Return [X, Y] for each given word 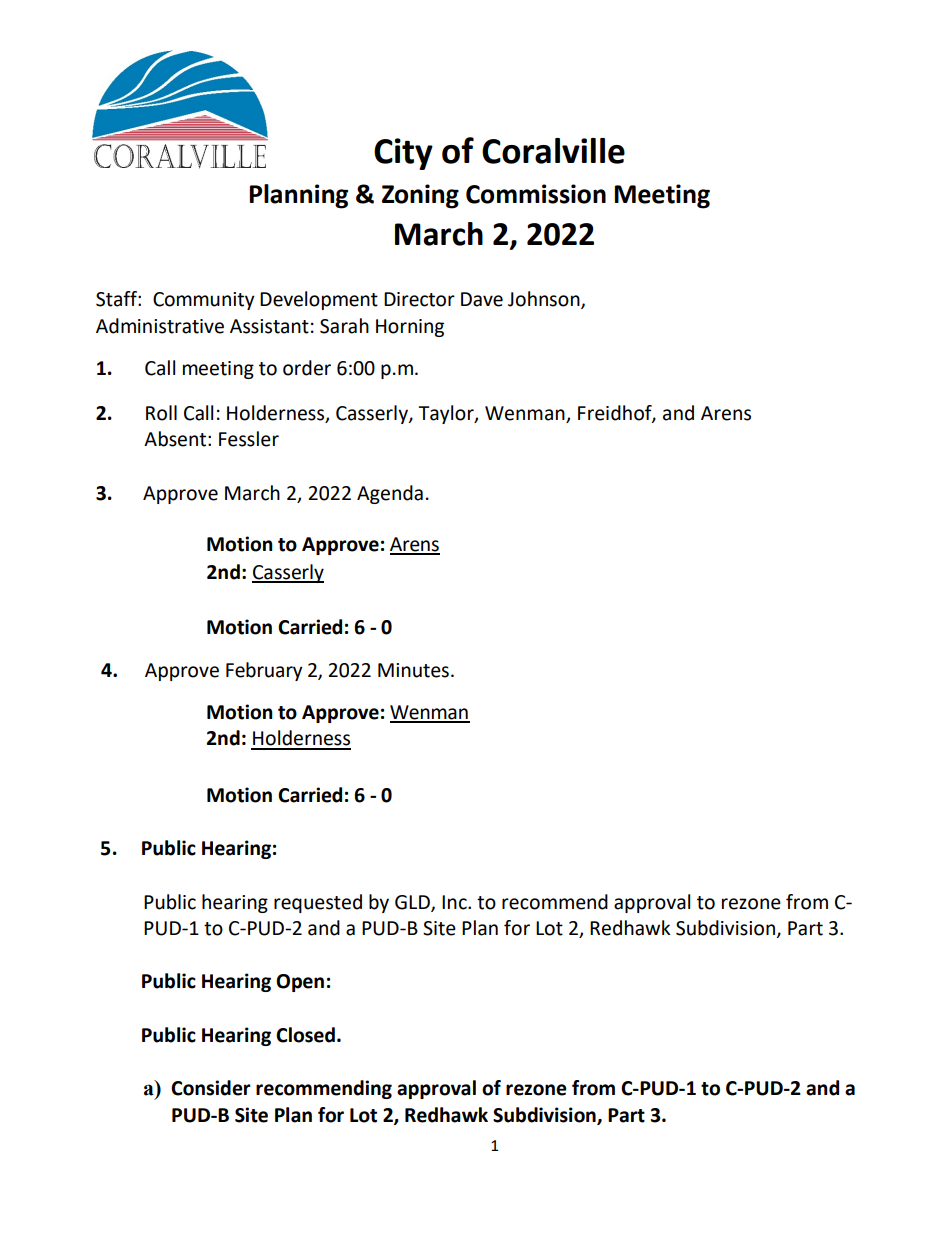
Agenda [390, 494]
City [403, 154]
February [264, 671]
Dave [482, 299]
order [307, 368]
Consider [211, 1088]
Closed [305, 1035]
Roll [161, 413]
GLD [413, 903]
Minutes [413, 670]
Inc [455, 902]
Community [204, 301]
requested [318, 903]
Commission [536, 194]
